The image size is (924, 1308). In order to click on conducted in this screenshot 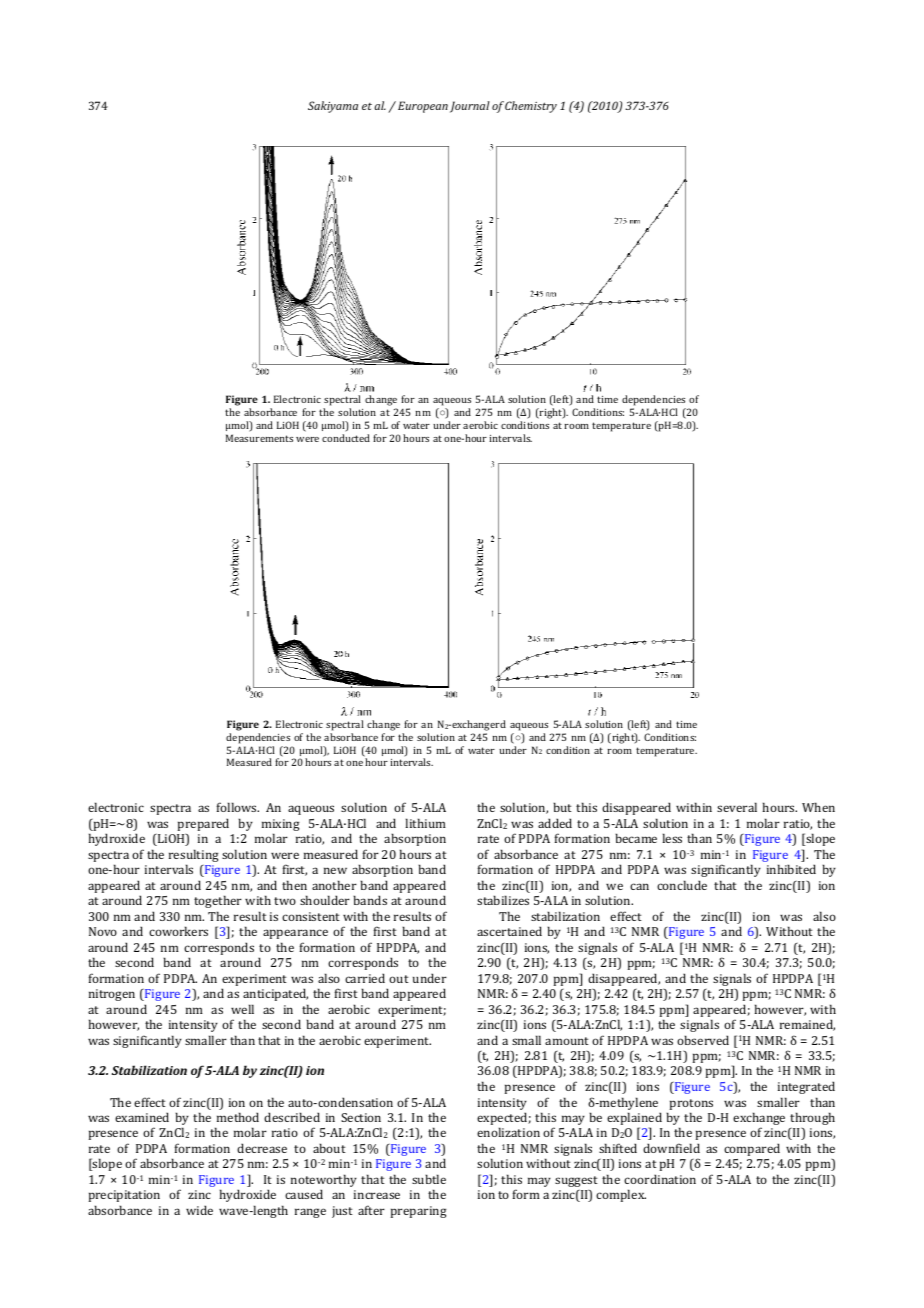, I will do `click(346, 438)`.
